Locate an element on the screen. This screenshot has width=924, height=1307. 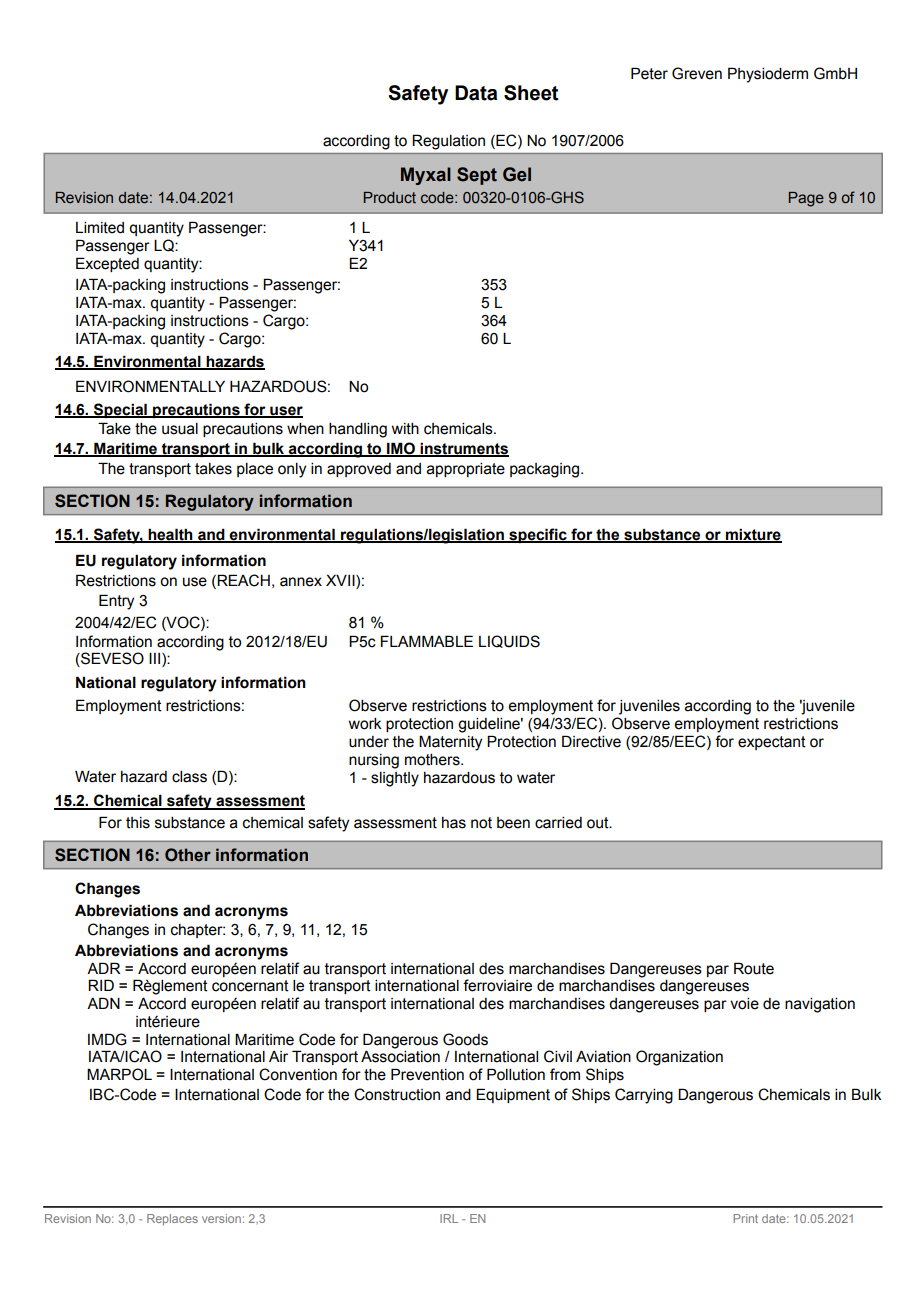
Data is located at coordinates (476, 93).
